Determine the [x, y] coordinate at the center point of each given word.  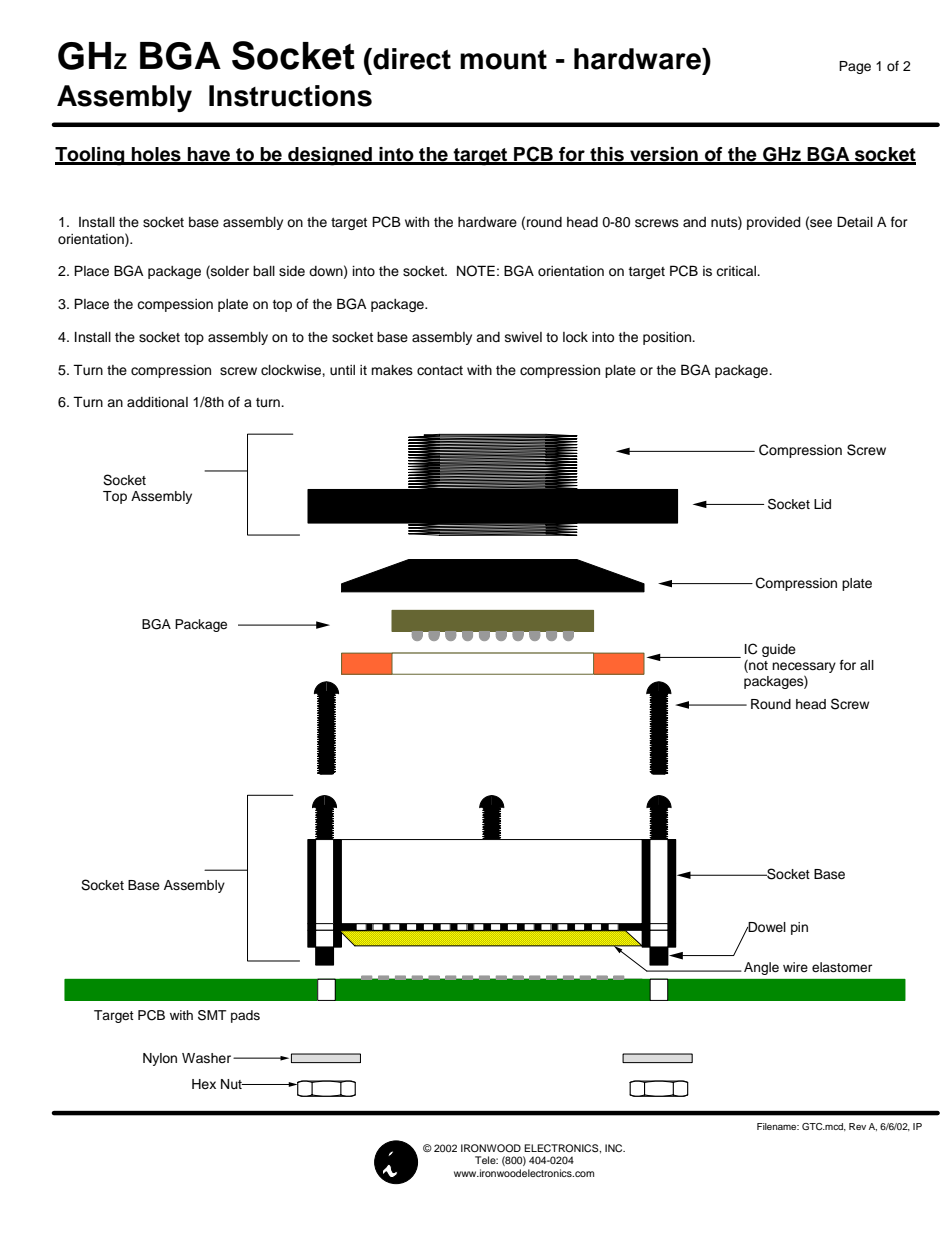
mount [503, 60]
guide [779, 650]
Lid [822, 504]
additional [157, 402]
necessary [804, 667]
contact [440, 371]
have [209, 155]
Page [855, 67]
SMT [212, 1015]
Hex [204, 1084]
